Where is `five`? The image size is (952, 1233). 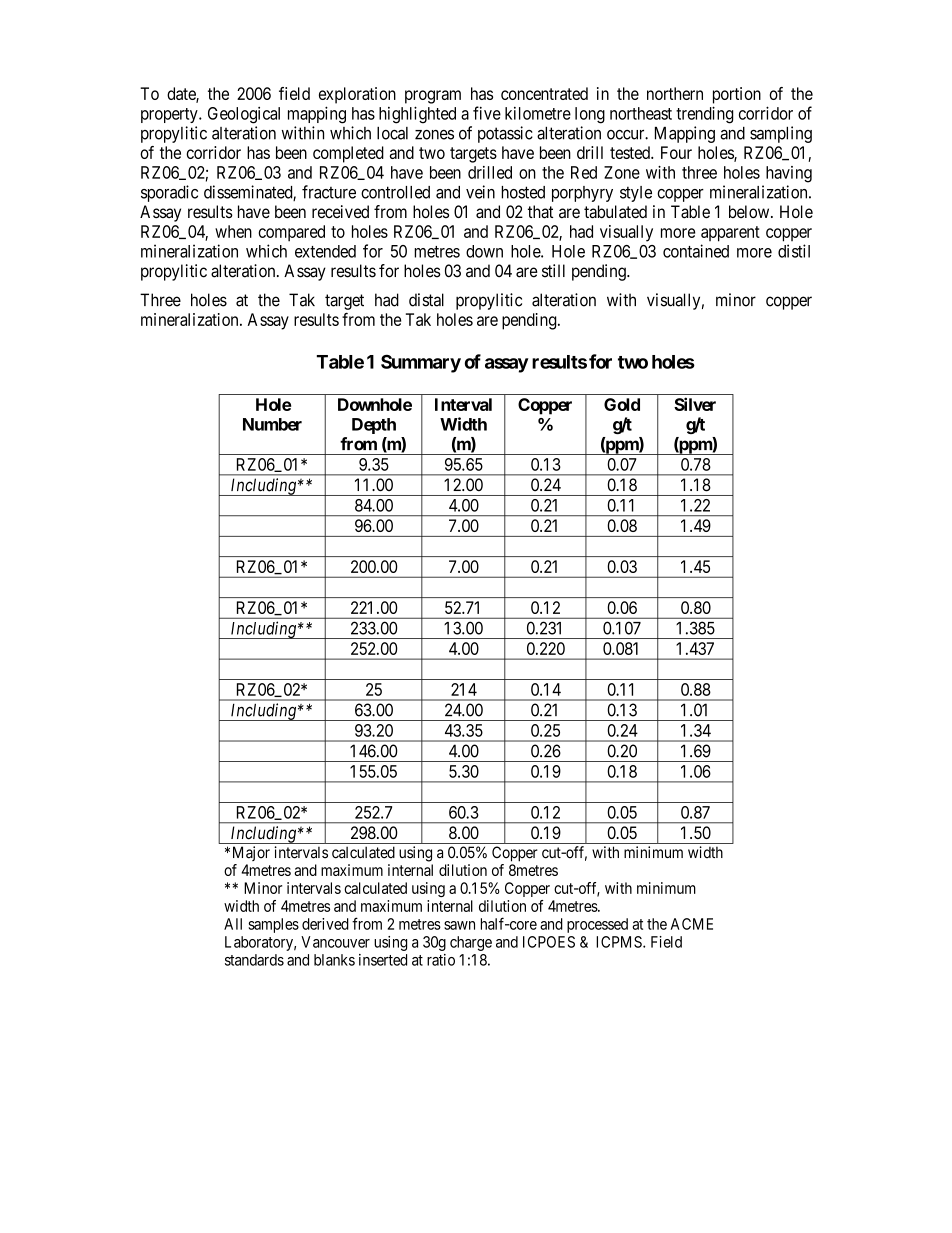
five is located at coordinates (487, 113).
